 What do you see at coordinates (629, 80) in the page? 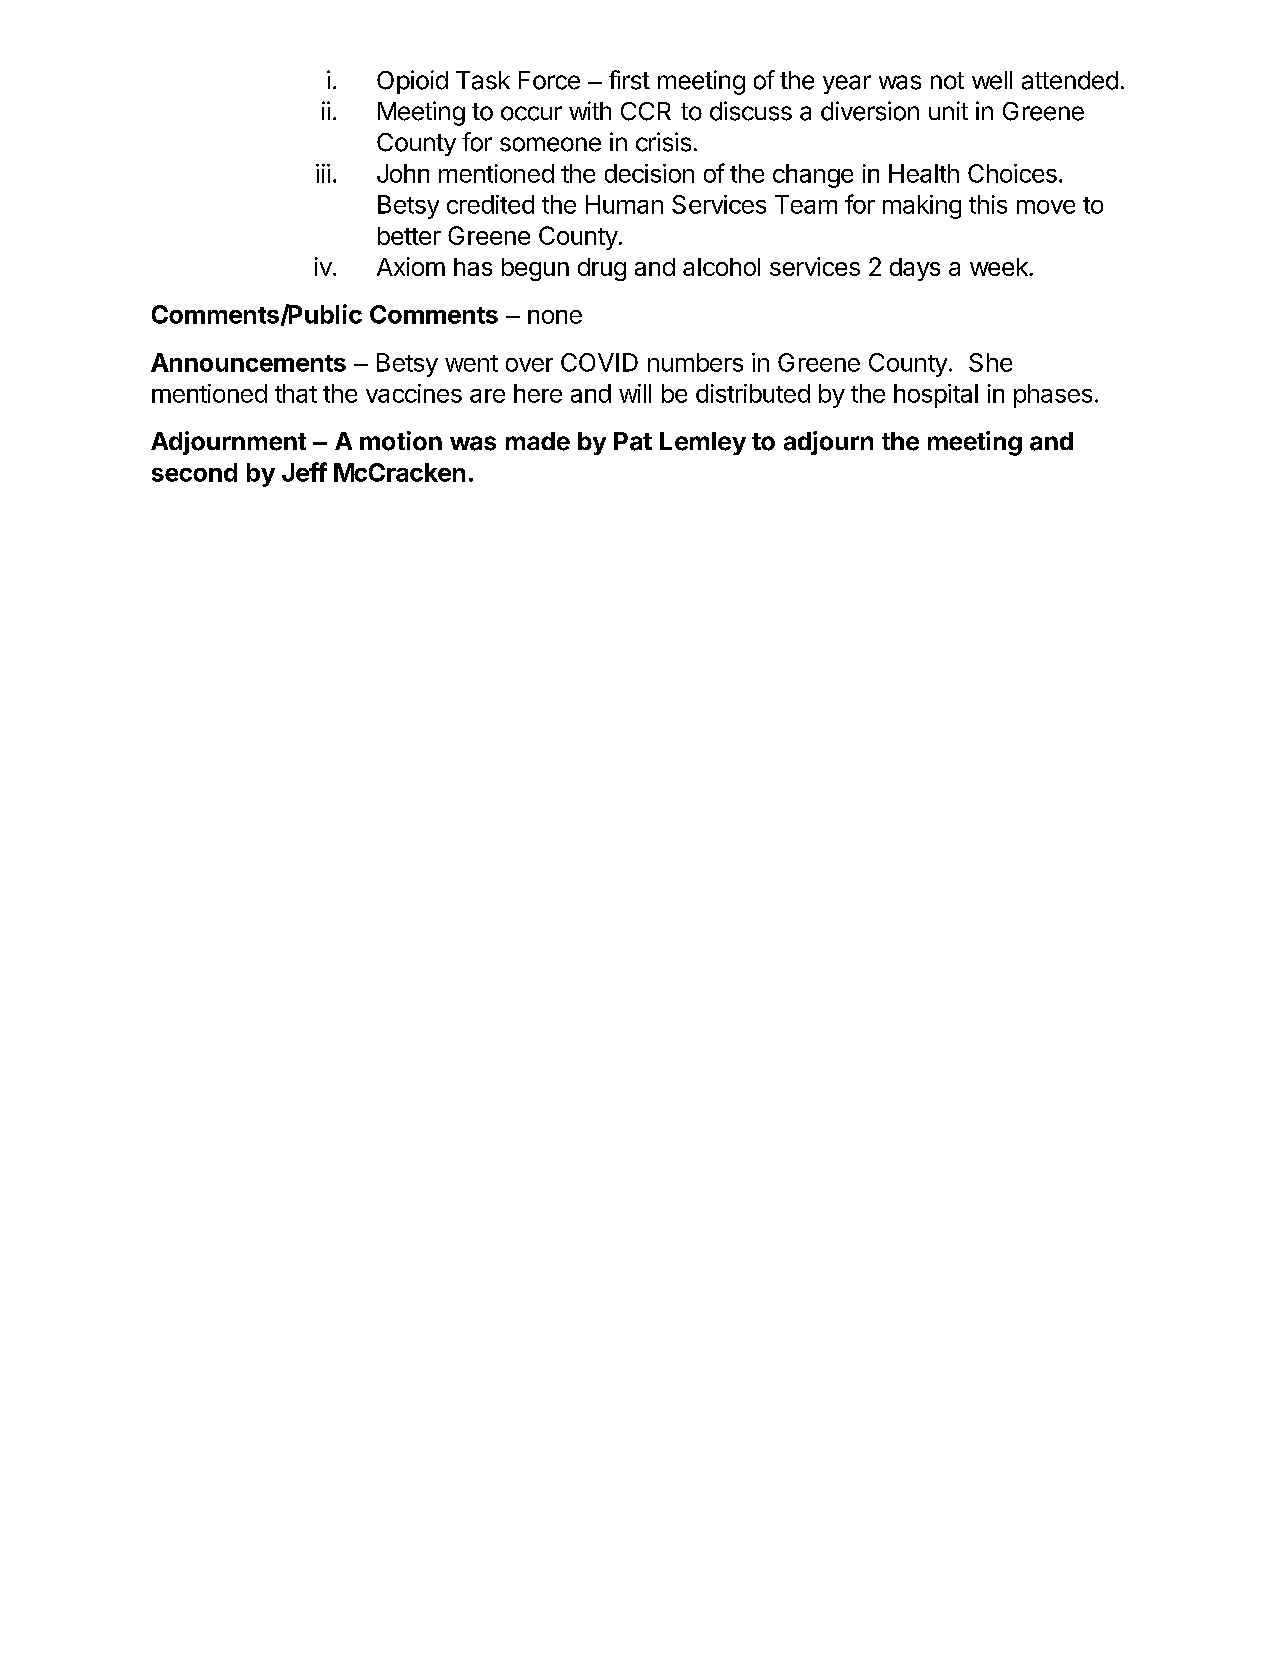
I see `first` at bounding box center [629, 80].
